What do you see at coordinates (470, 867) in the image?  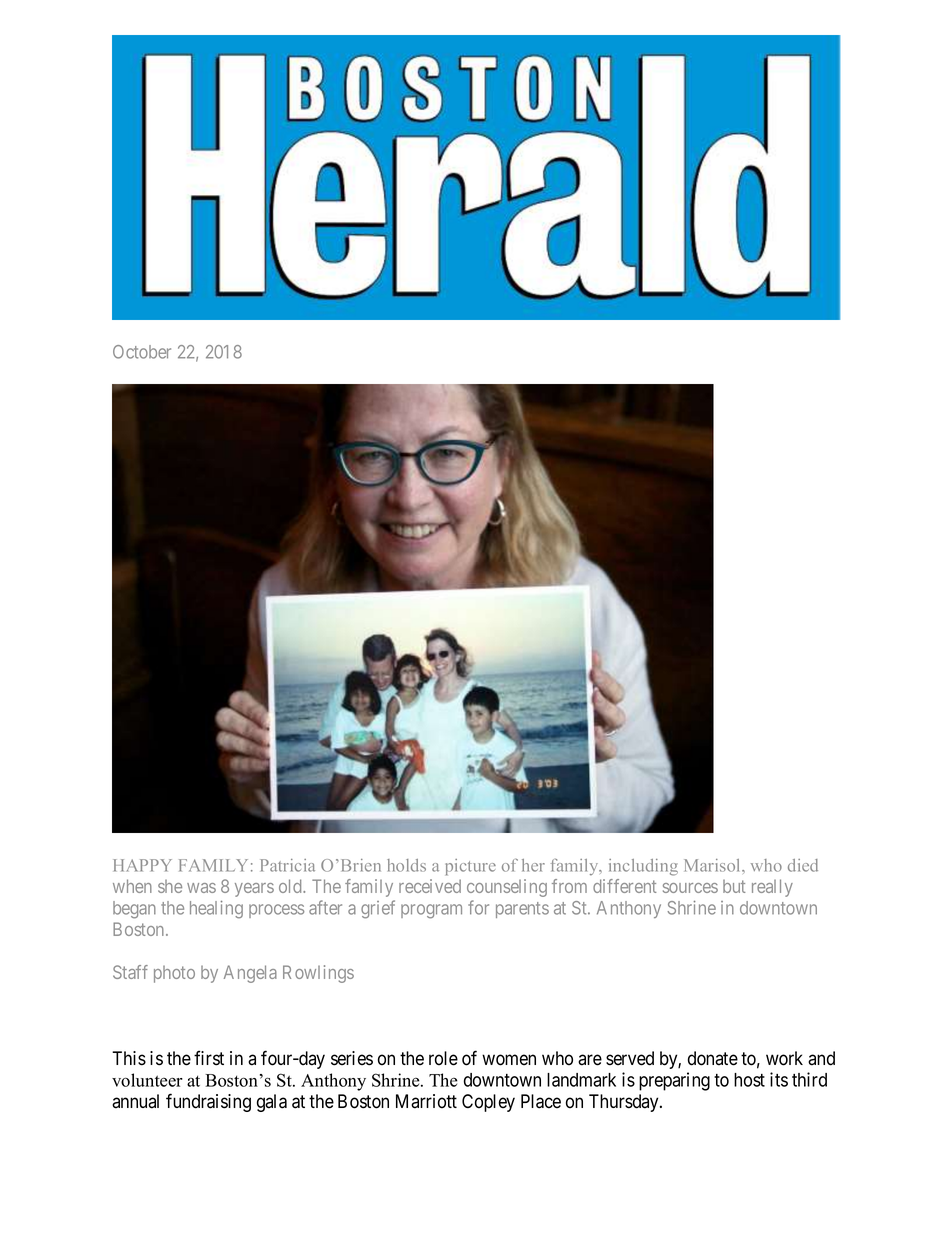 I see `picture` at bounding box center [470, 867].
